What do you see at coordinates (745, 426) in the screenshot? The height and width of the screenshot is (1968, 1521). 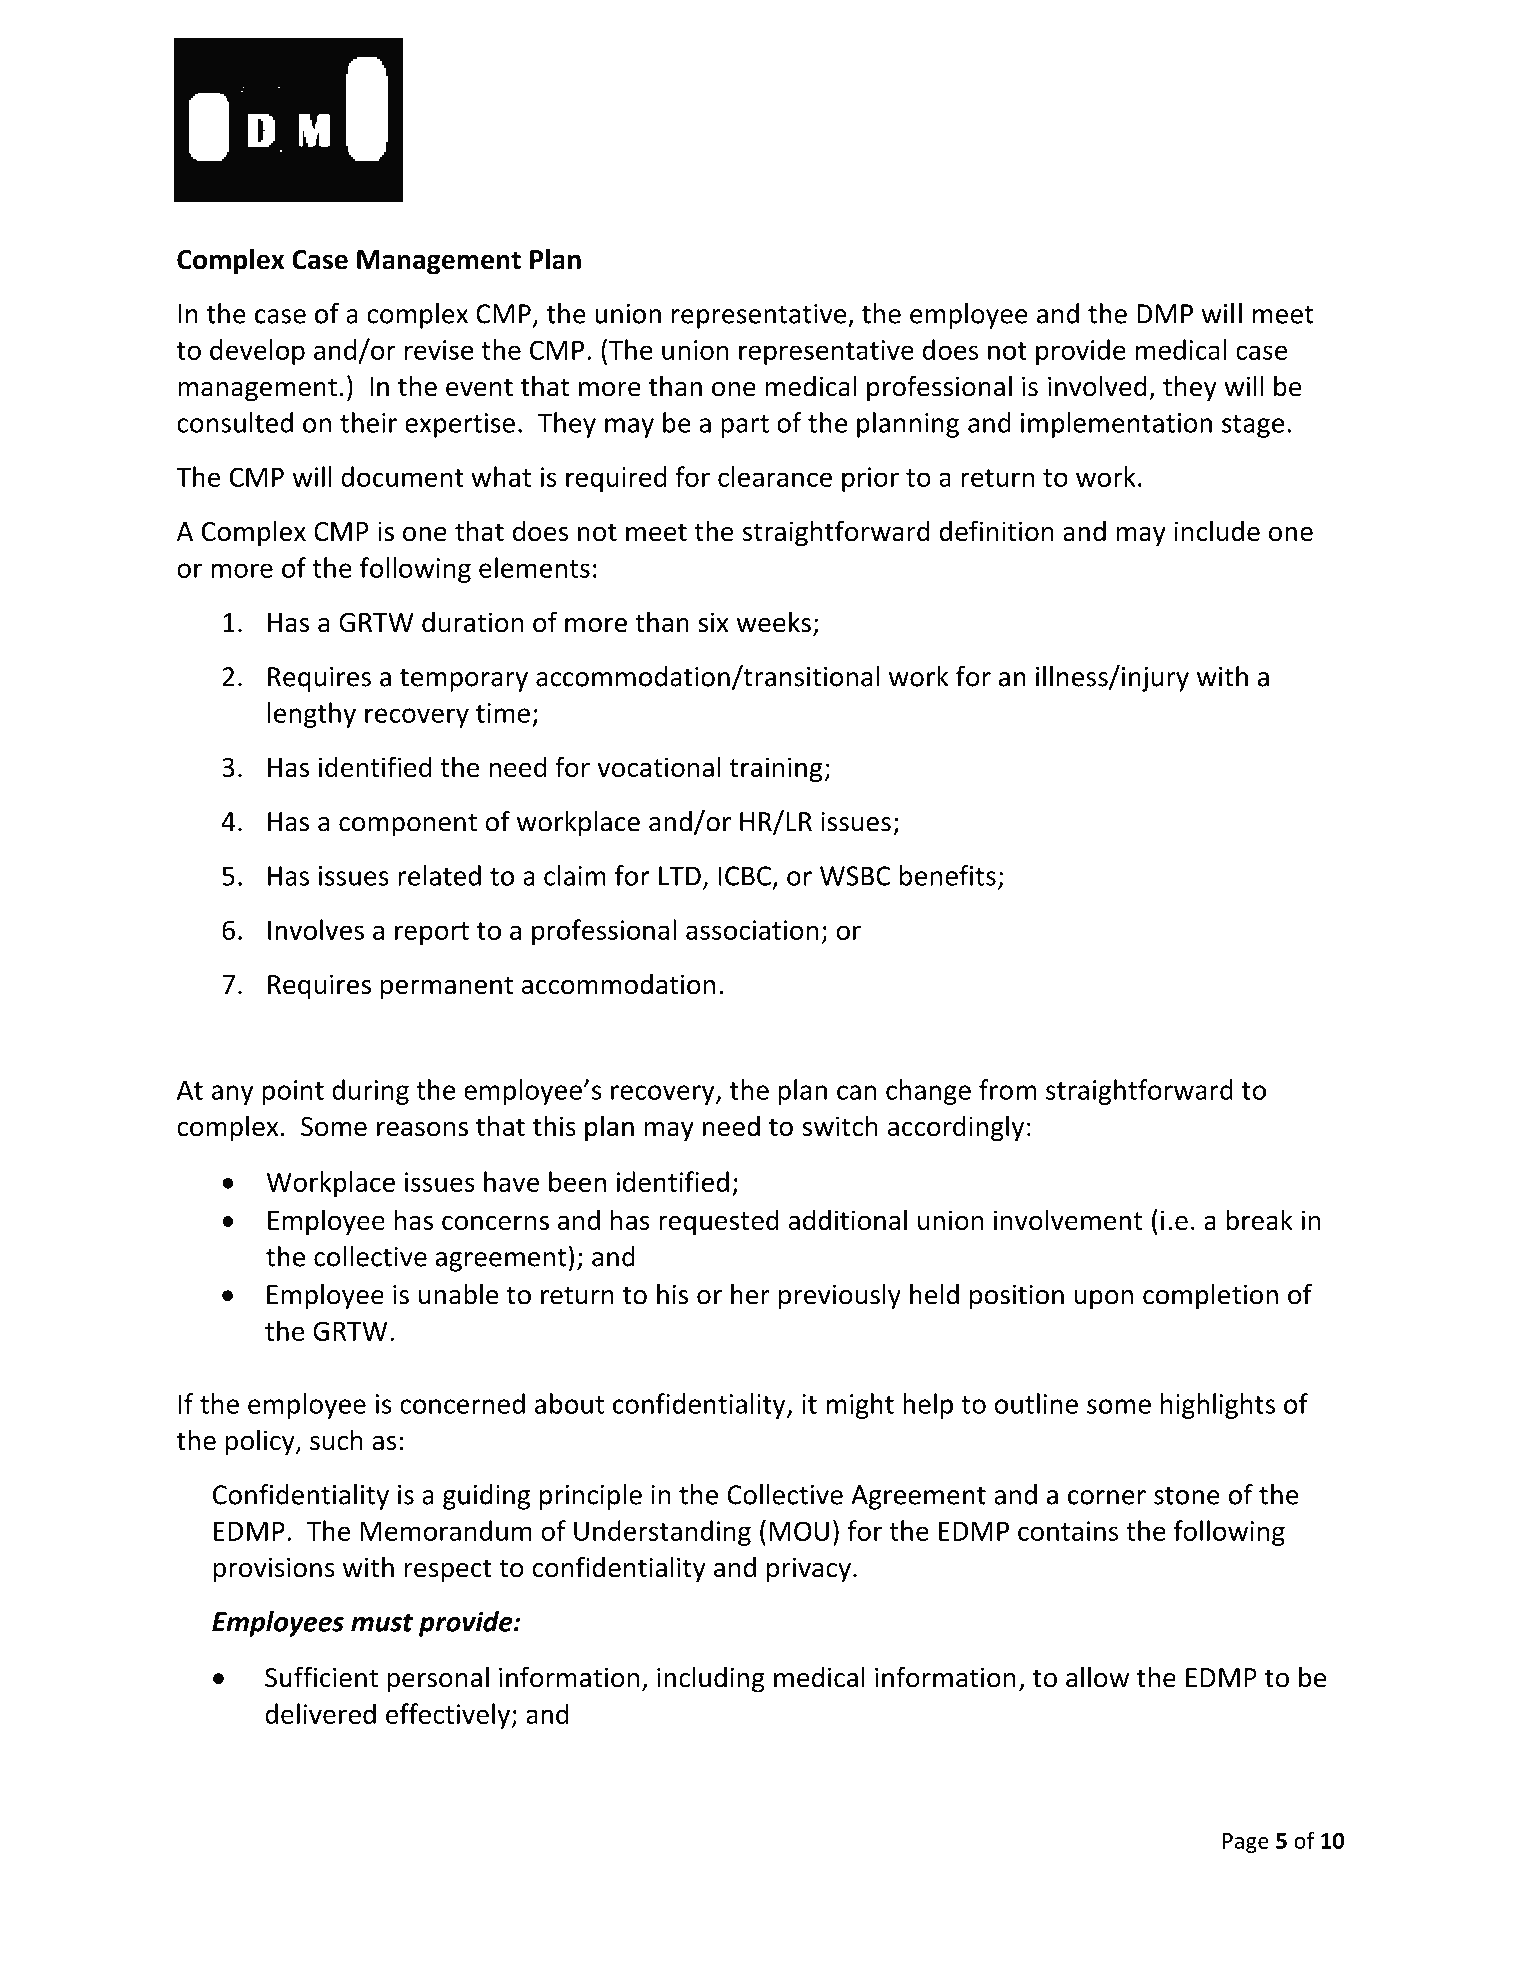 I see `part` at bounding box center [745, 426].
